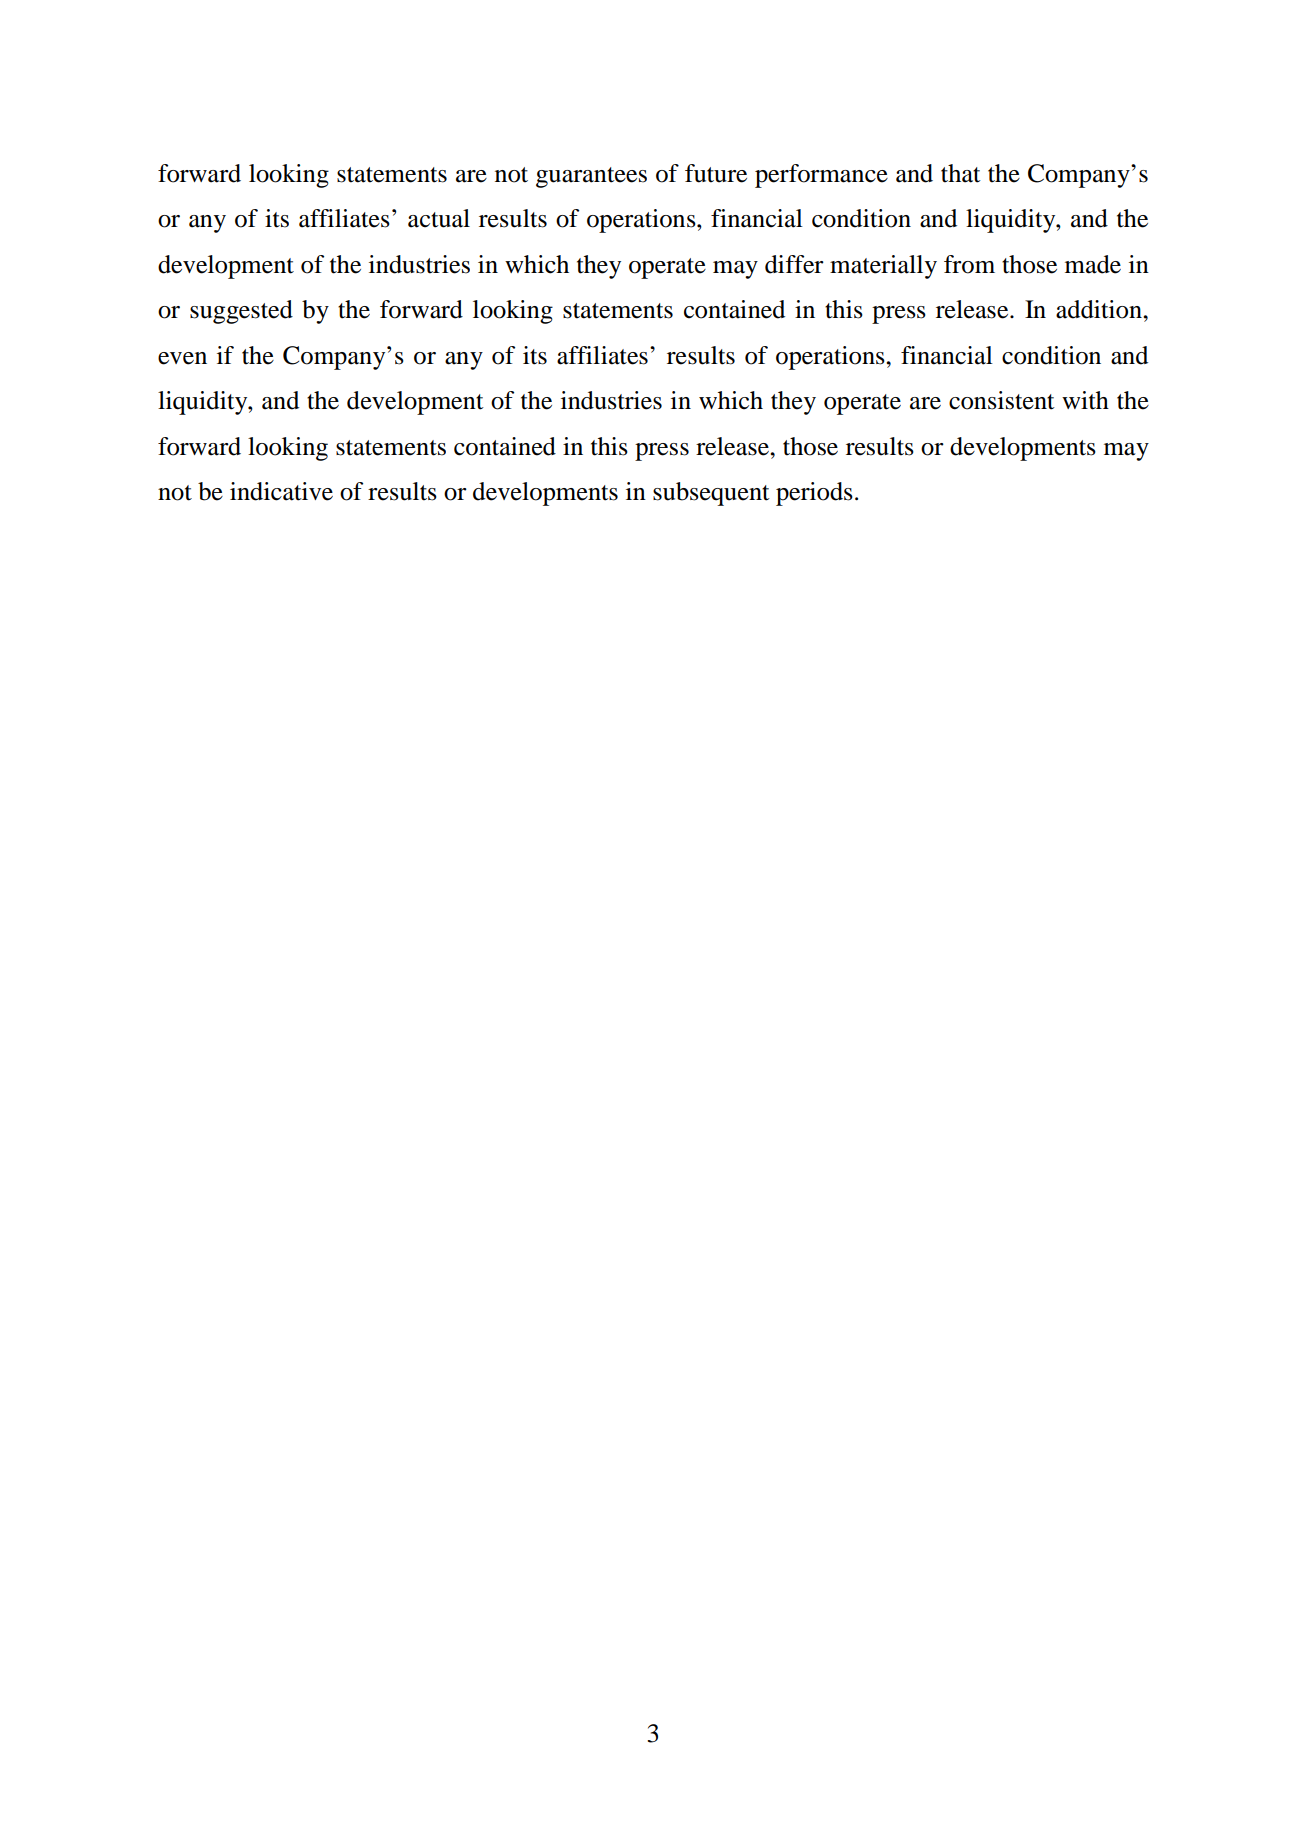 The image size is (1307, 1848). I want to click on differ, so click(794, 264).
